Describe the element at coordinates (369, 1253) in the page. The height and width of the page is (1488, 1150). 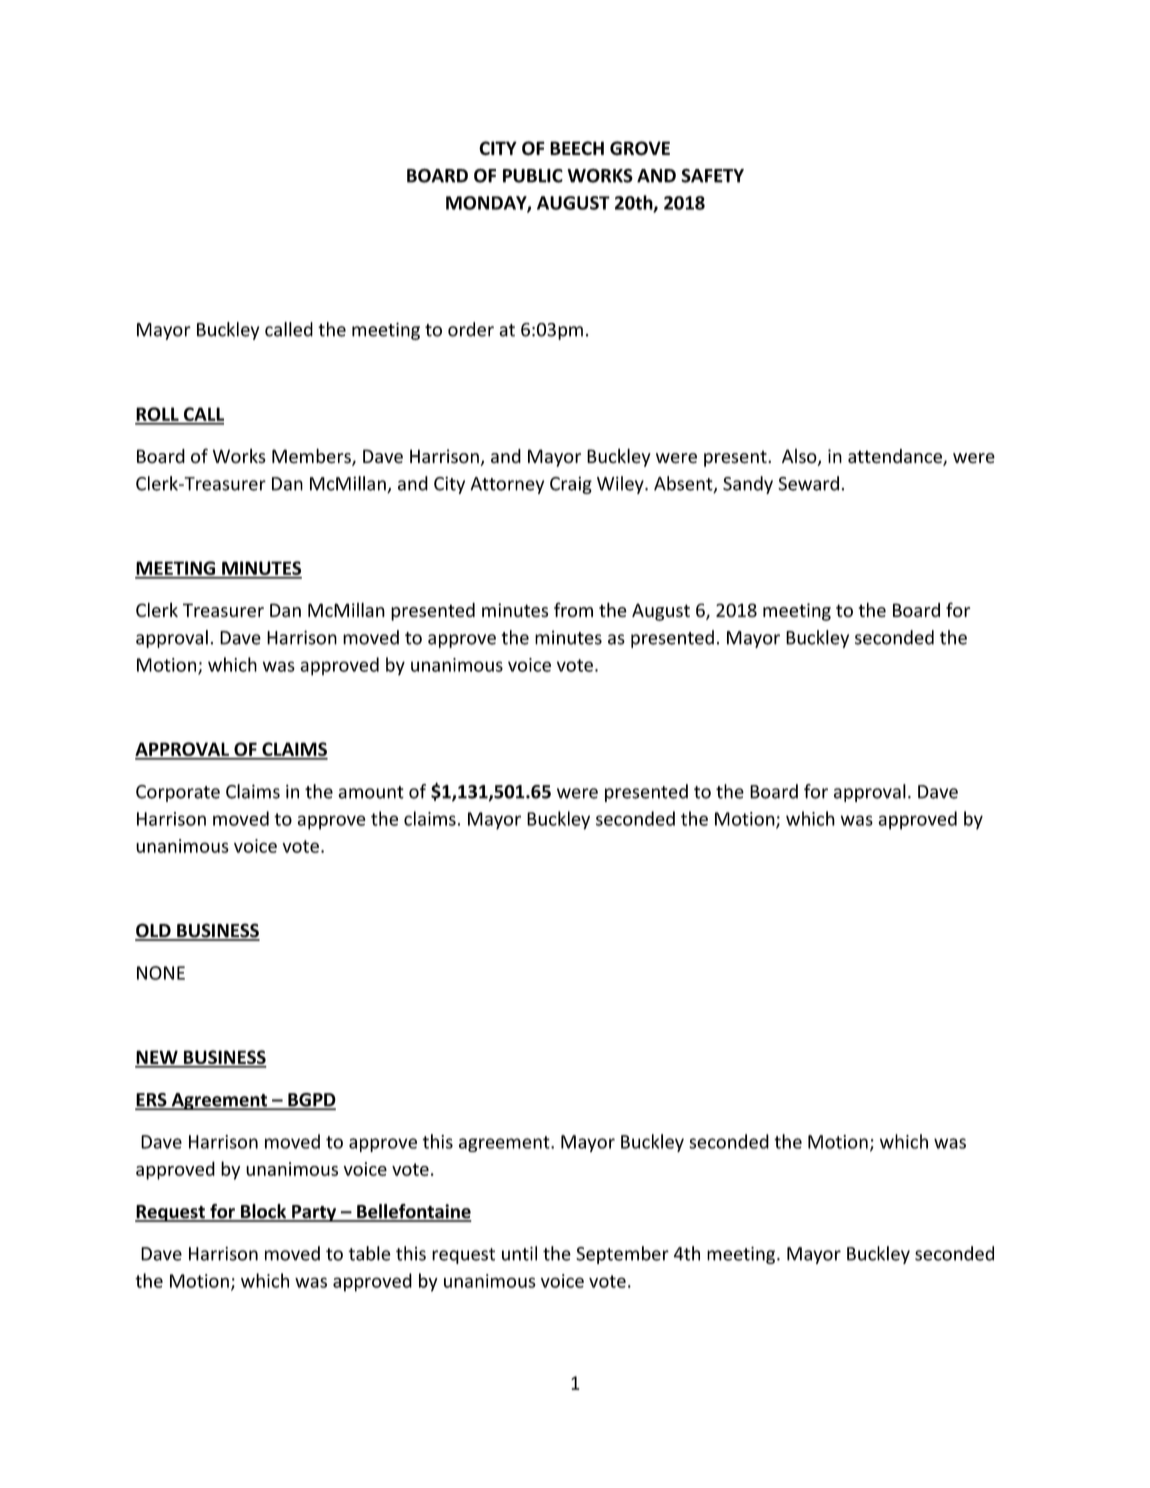
I see `table` at that location.
